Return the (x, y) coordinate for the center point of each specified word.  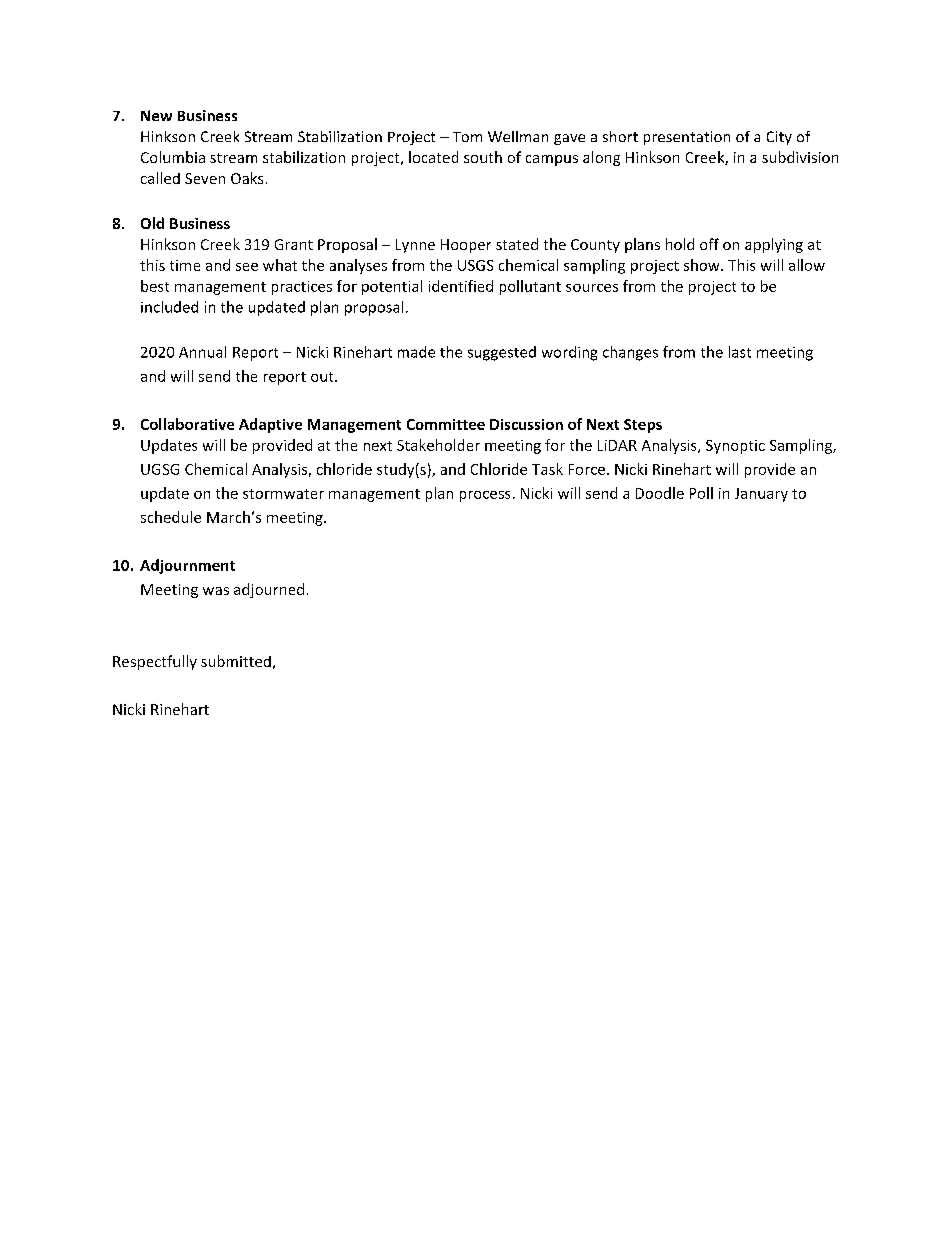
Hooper (466, 246)
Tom (467, 137)
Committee (446, 424)
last (740, 352)
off (709, 244)
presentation (687, 138)
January (761, 495)
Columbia (173, 157)
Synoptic (735, 447)
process (485, 496)
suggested (502, 353)
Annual (202, 352)
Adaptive (270, 425)
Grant (294, 244)
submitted (236, 661)
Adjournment (187, 566)
